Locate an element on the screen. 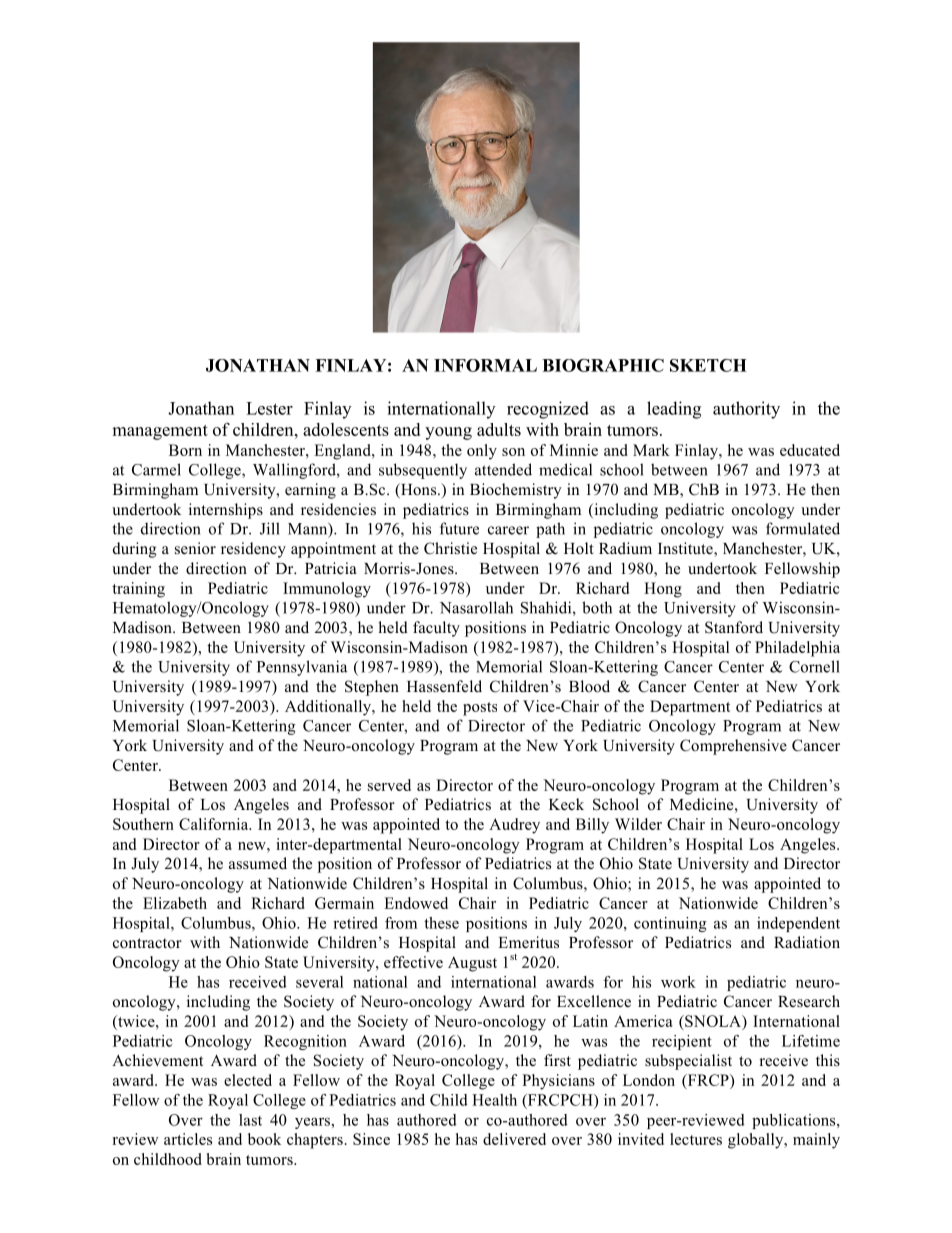  INFORMAL is located at coordinates (485, 365).
